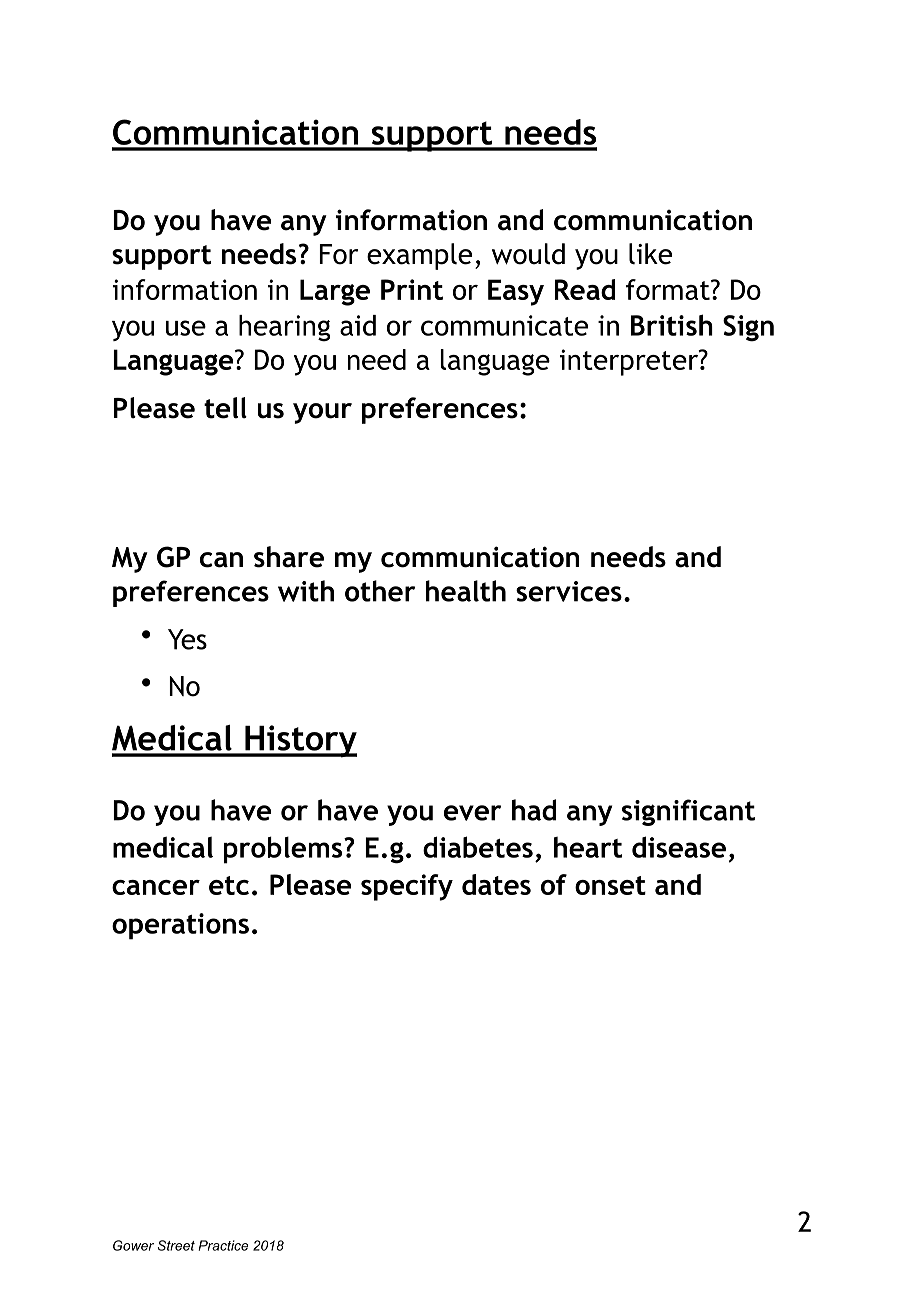 Image resolution: width=924 pixels, height=1308 pixels. What do you see at coordinates (223, 1245) in the screenshot?
I see `Practice` at bounding box center [223, 1245].
